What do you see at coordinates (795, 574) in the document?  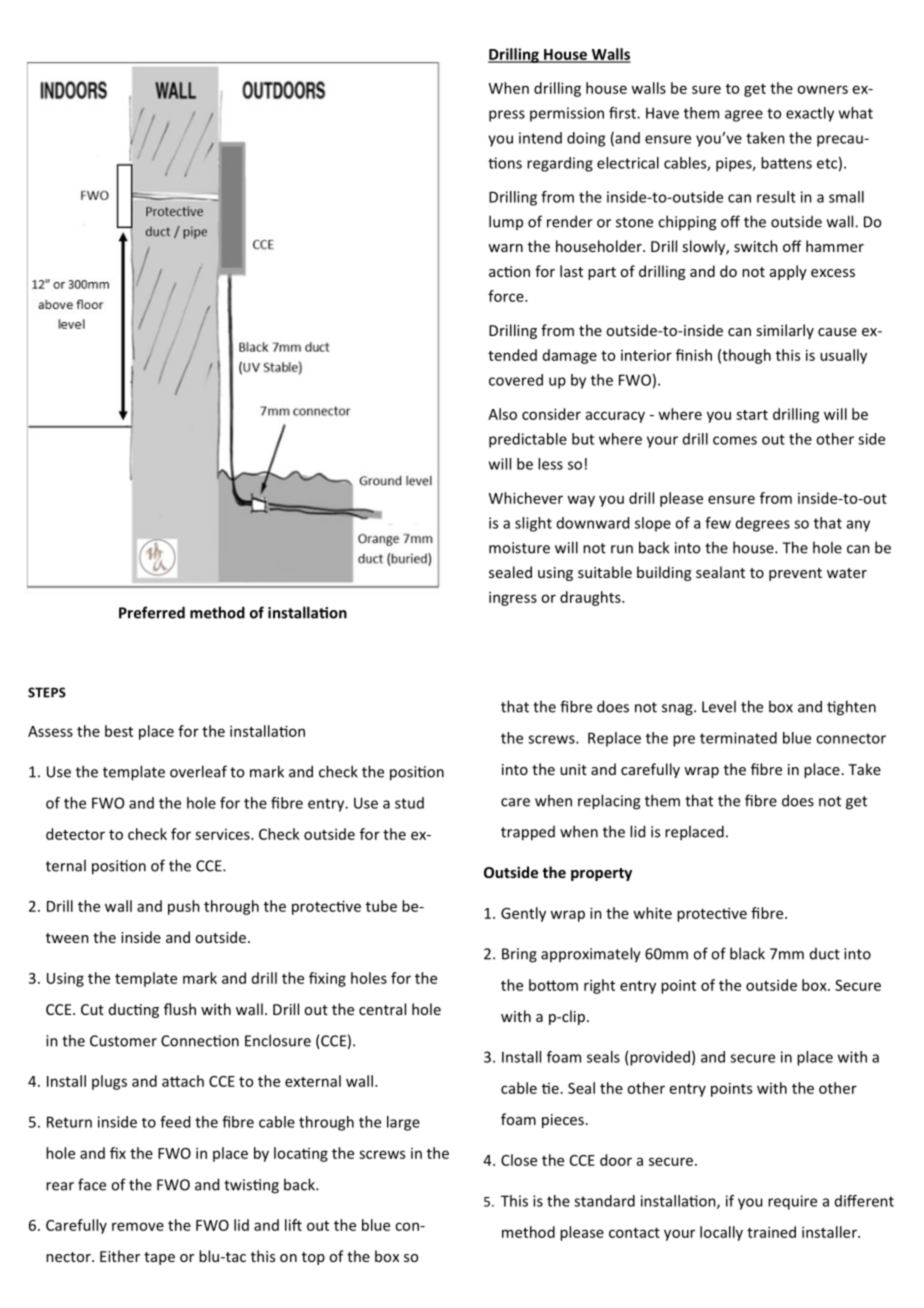 I see `prevent` at bounding box center [795, 574].
